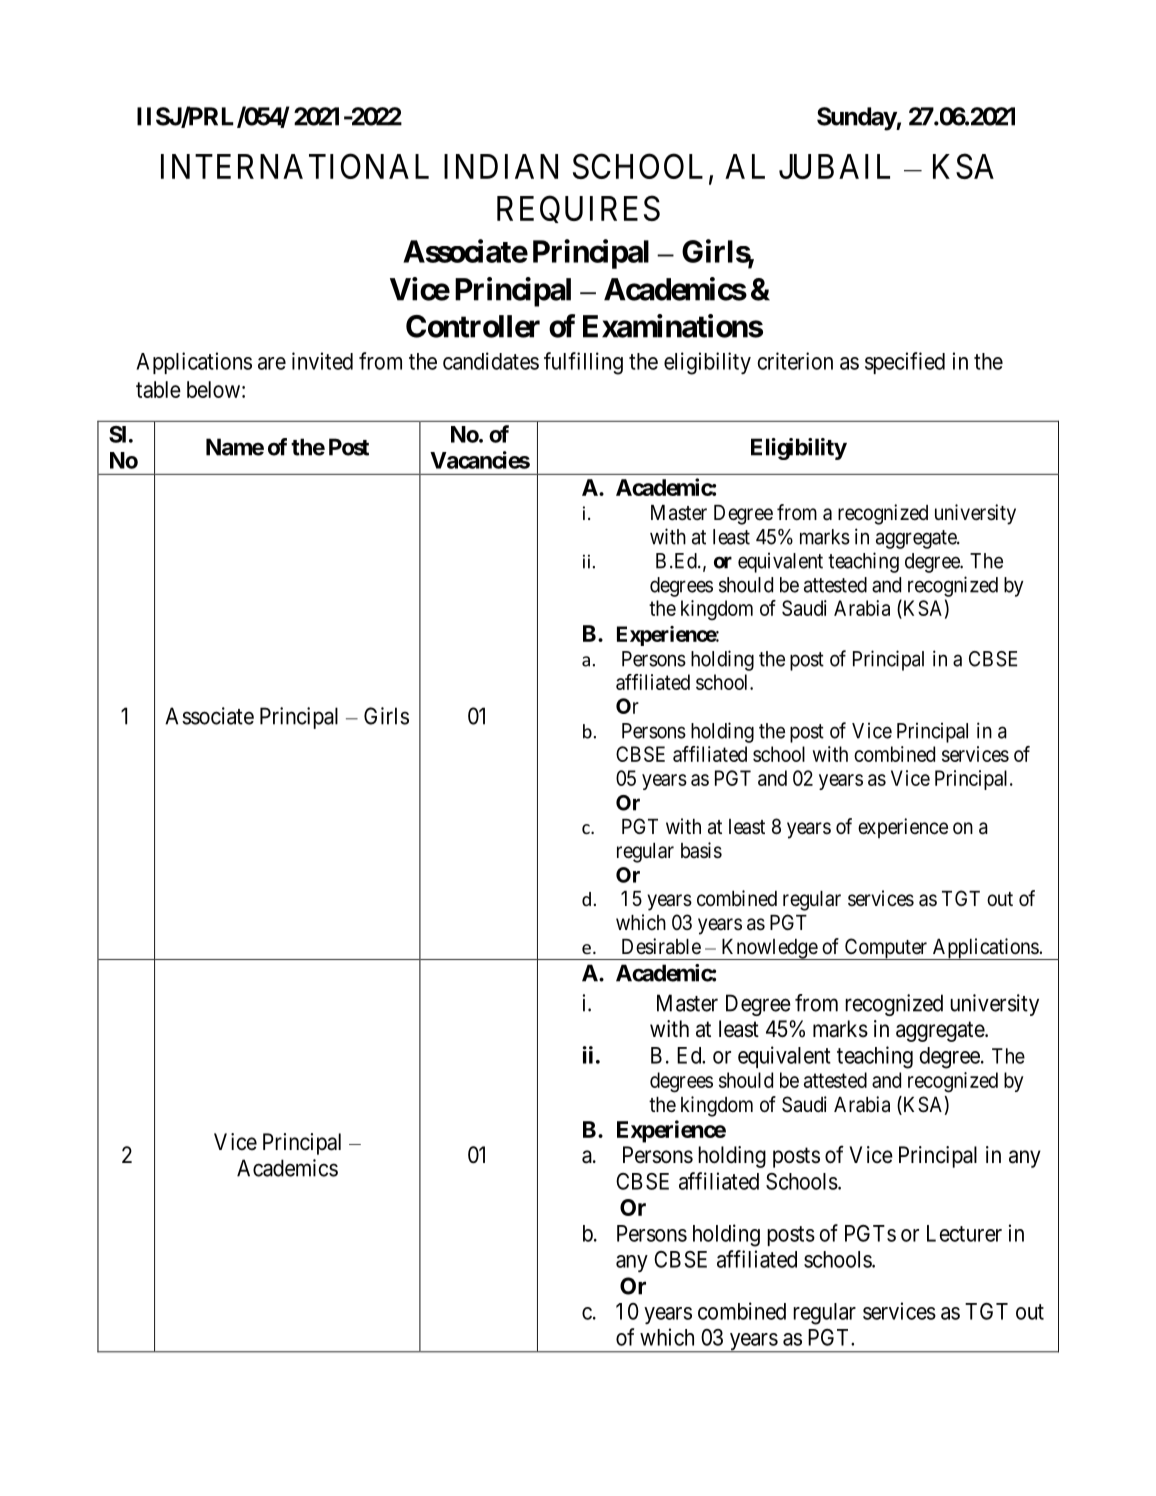 Image resolution: width=1156 pixels, height=1496 pixels. I want to click on Lecturer, so click(964, 1233).
